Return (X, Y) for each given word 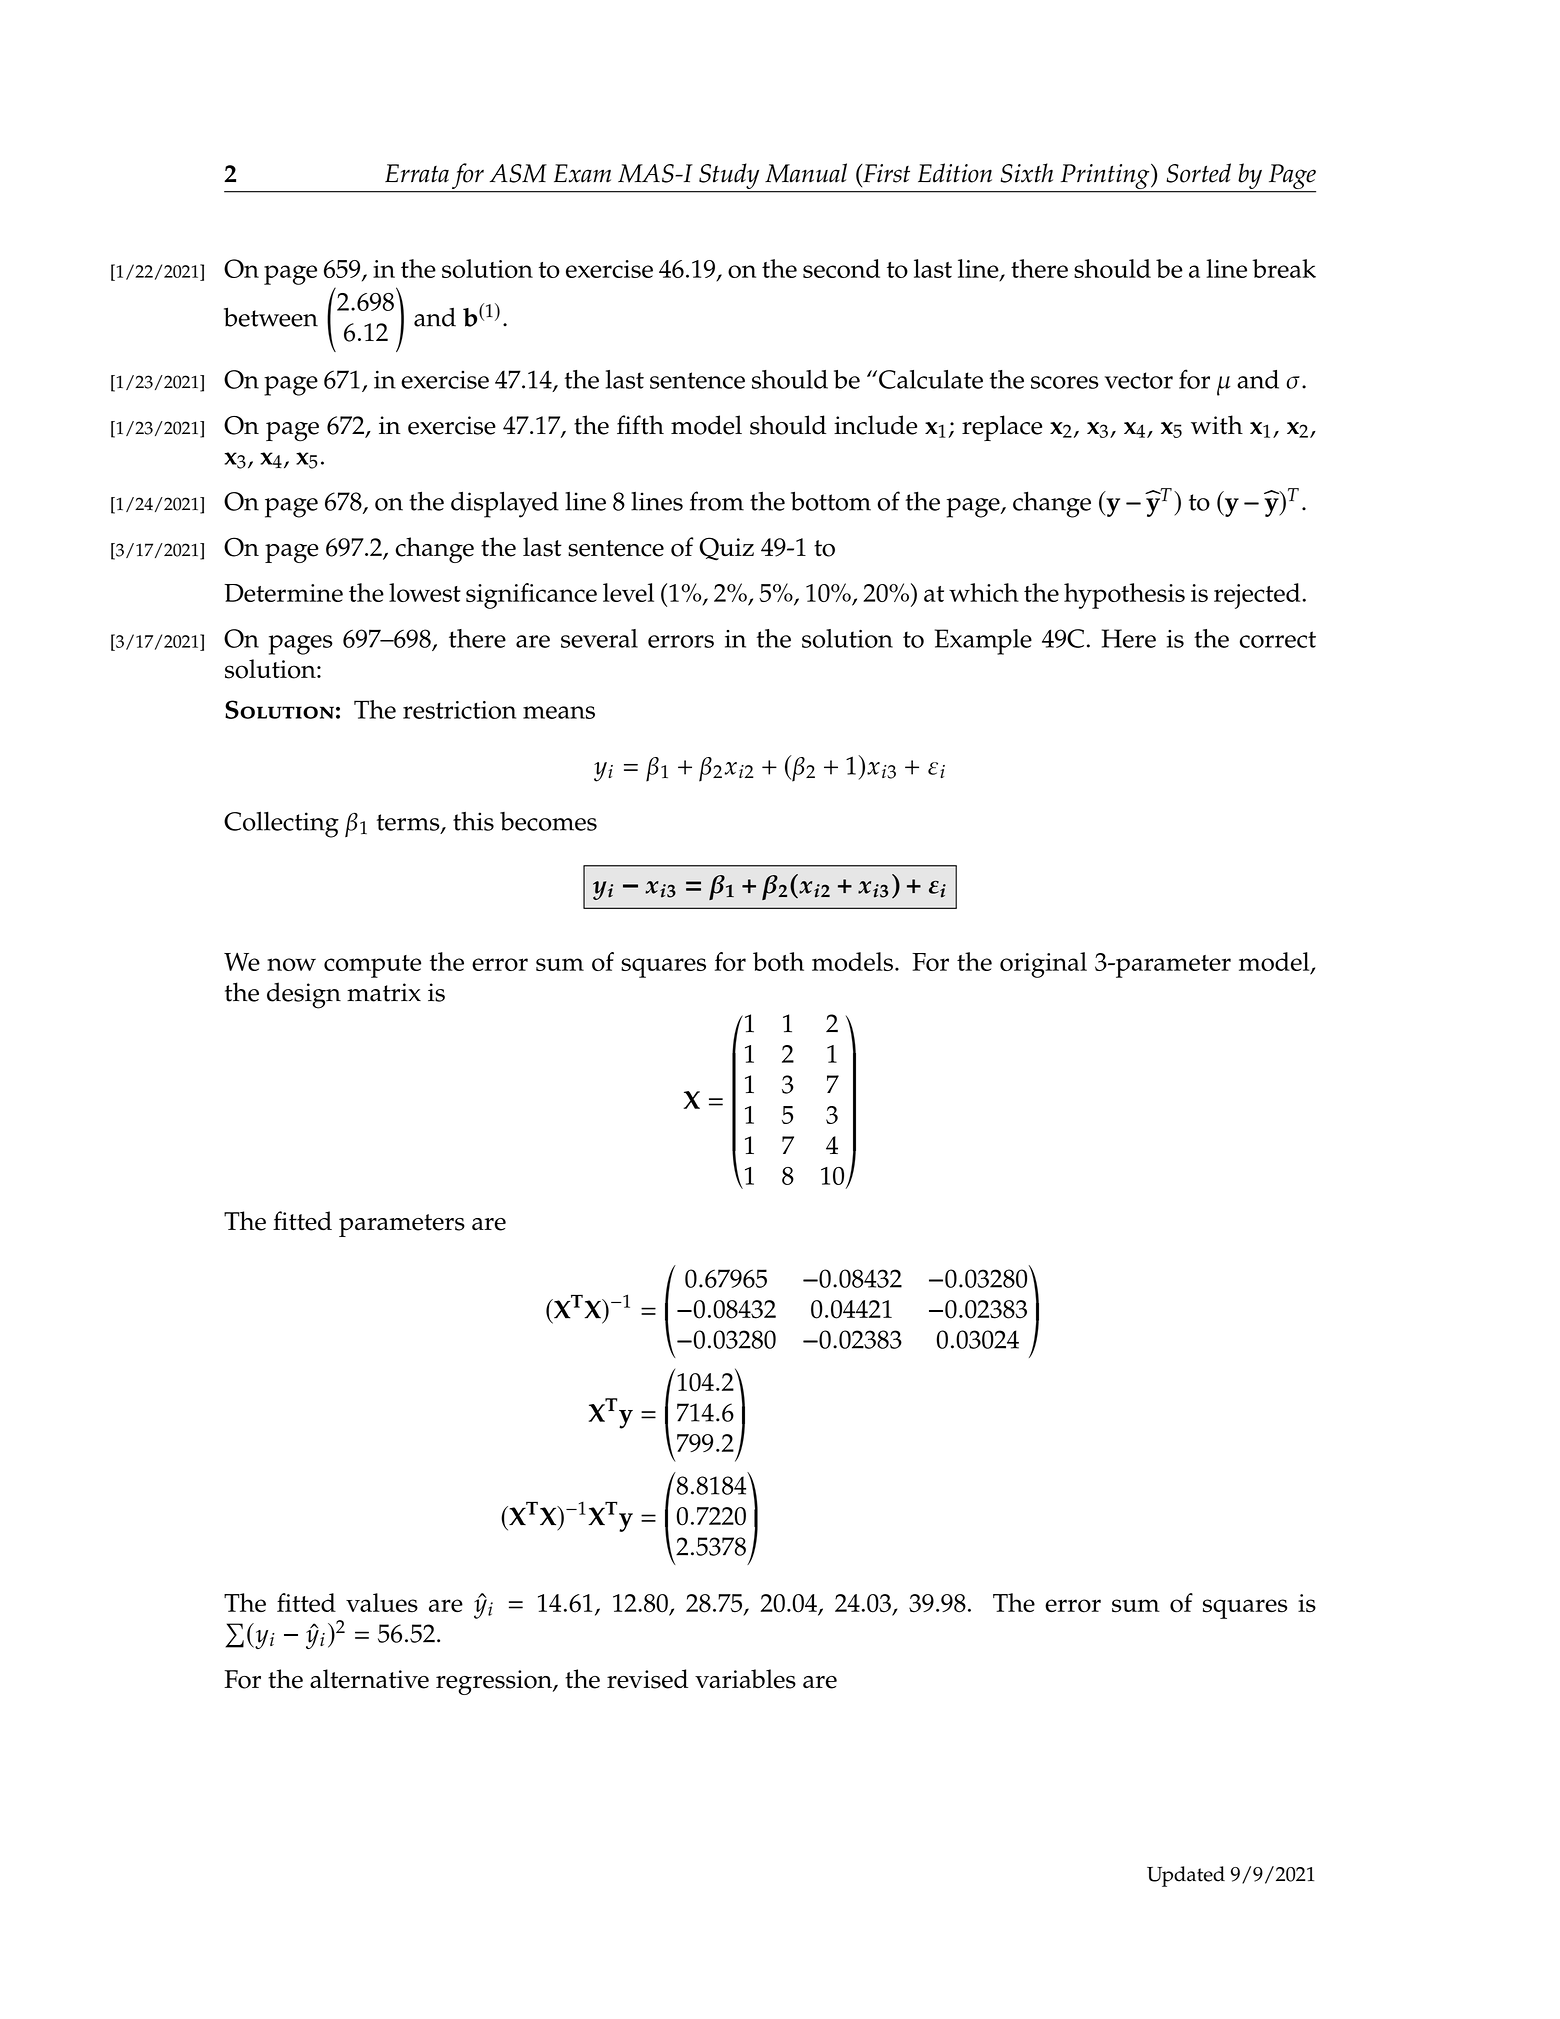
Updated (1186, 1876)
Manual (806, 173)
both (778, 961)
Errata (417, 173)
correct (1278, 639)
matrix (384, 992)
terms (409, 823)
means (559, 712)
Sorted (1198, 173)
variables (745, 1679)
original (1043, 965)
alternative (369, 1679)
